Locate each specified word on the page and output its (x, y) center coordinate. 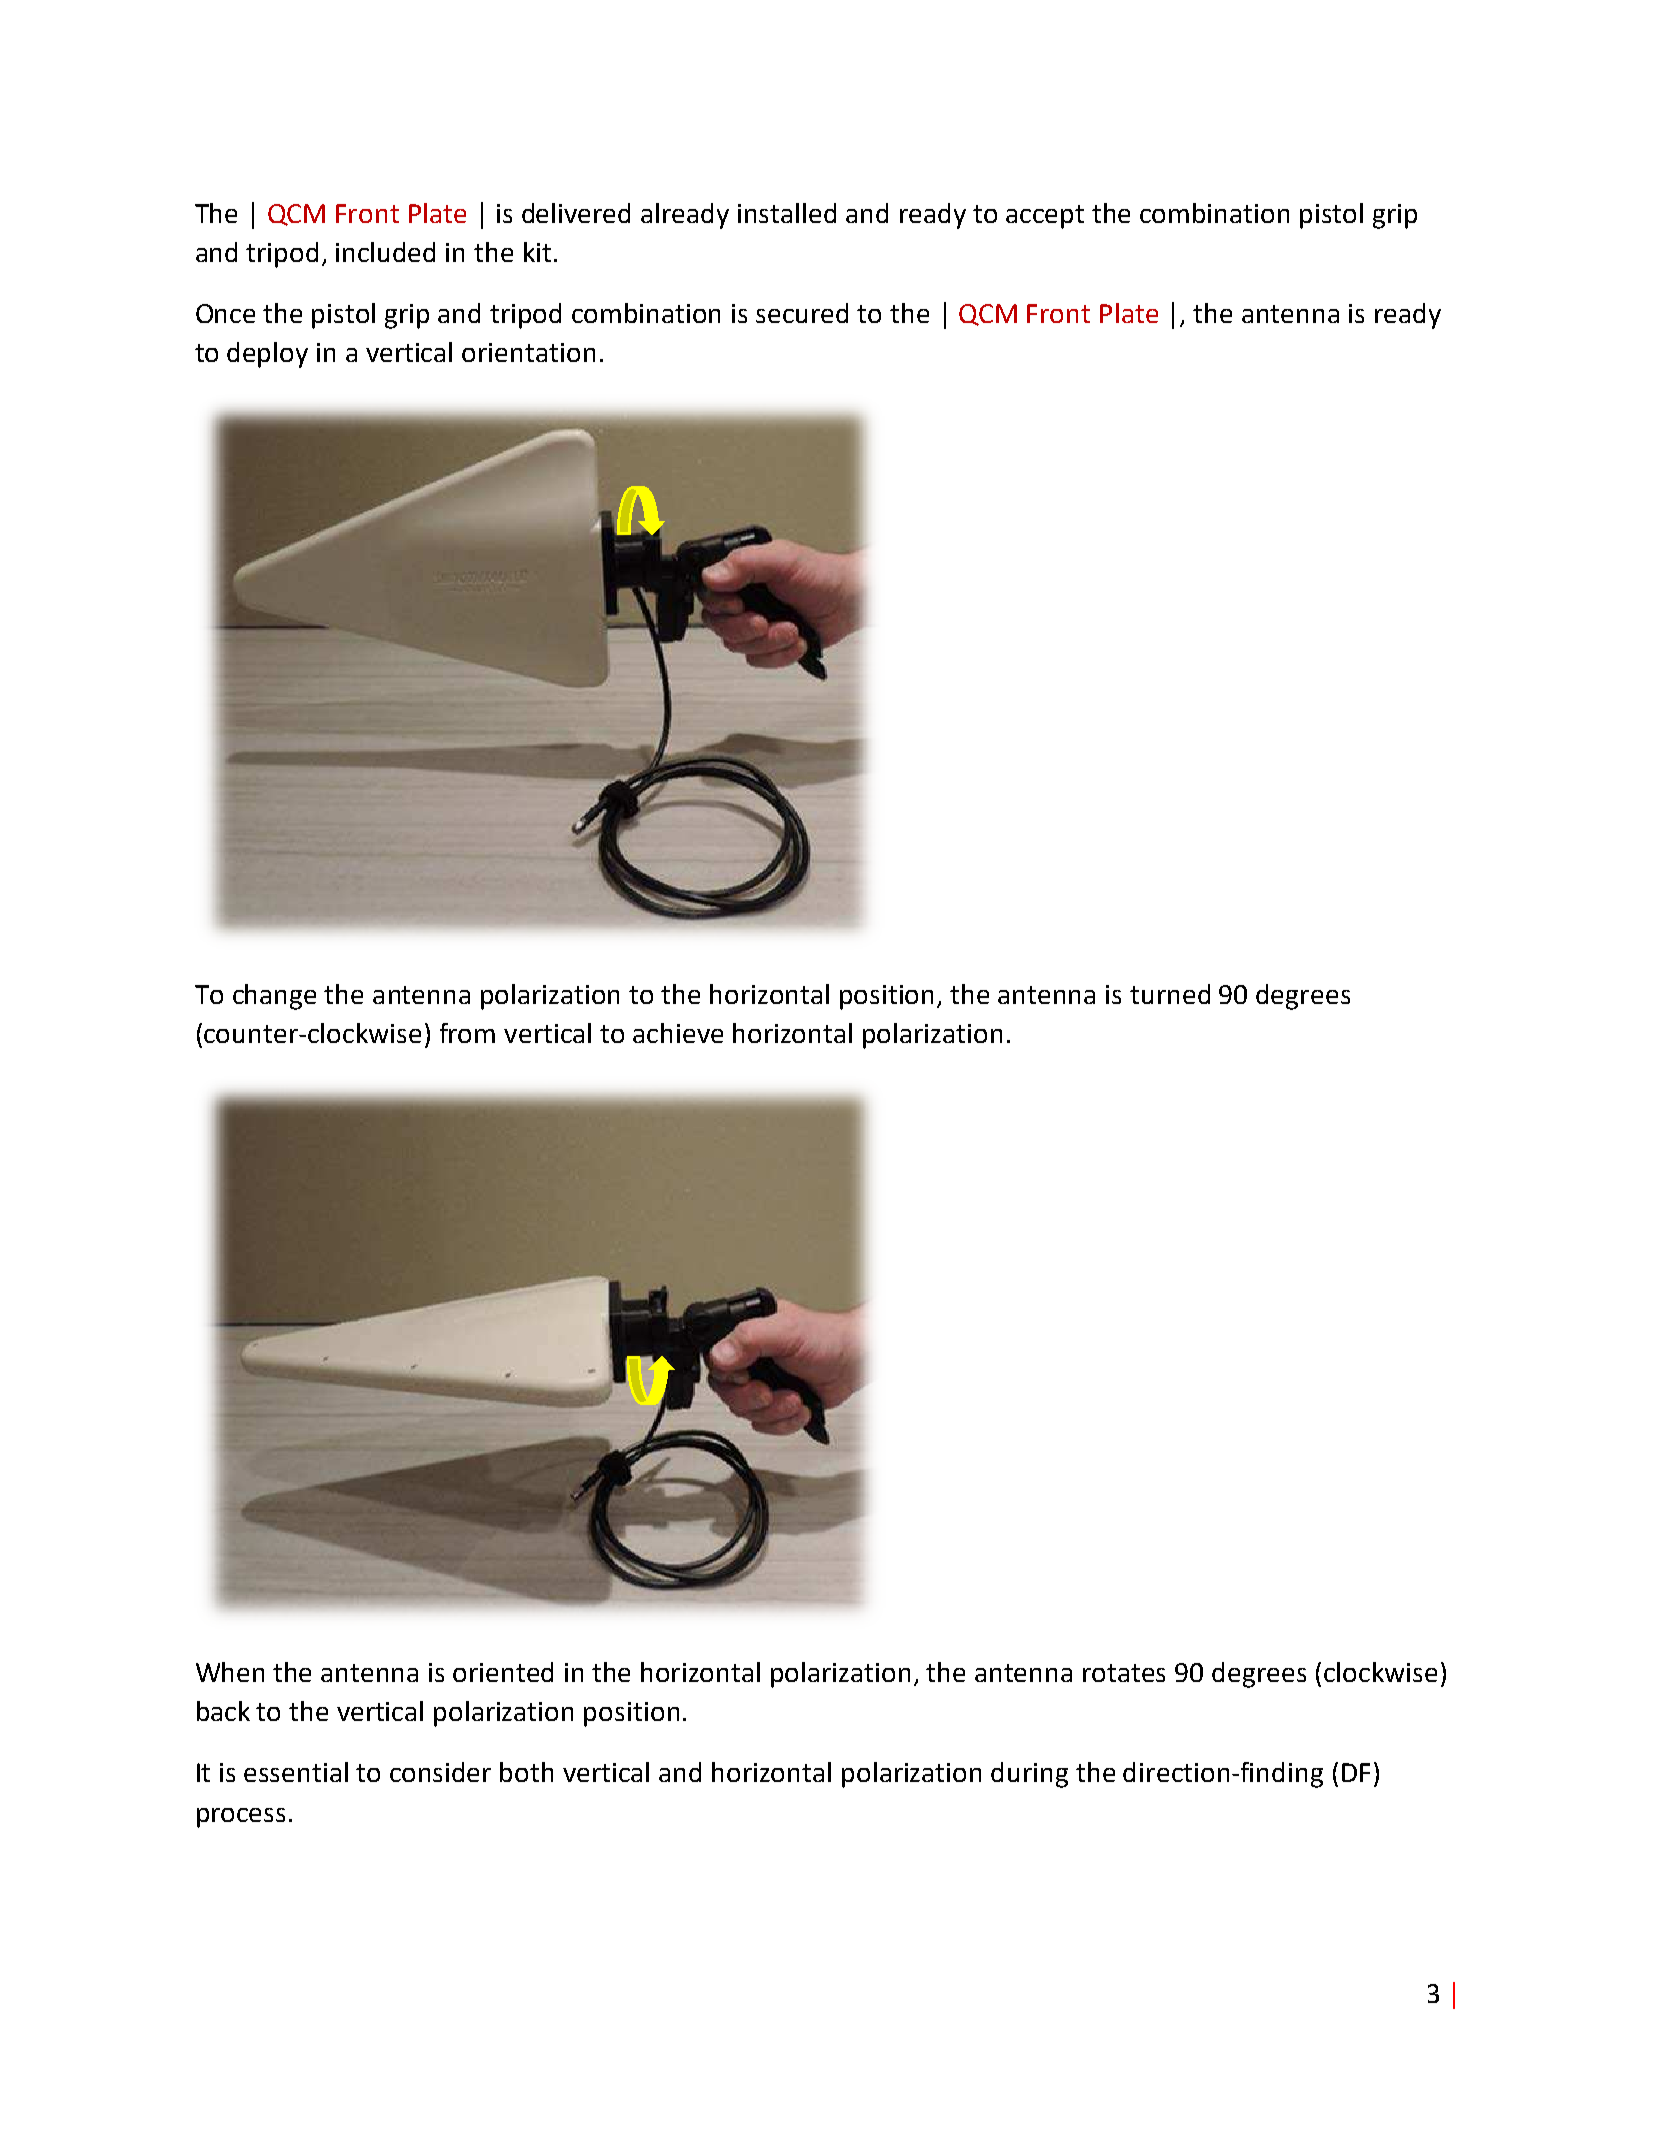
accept (1045, 217)
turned (1170, 994)
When (230, 1672)
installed (787, 213)
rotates (1124, 1673)
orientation (528, 352)
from (467, 1033)
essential (296, 1772)
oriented (503, 1672)
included (385, 252)
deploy (267, 355)
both (526, 1772)
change (274, 997)
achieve (678, 1033)
